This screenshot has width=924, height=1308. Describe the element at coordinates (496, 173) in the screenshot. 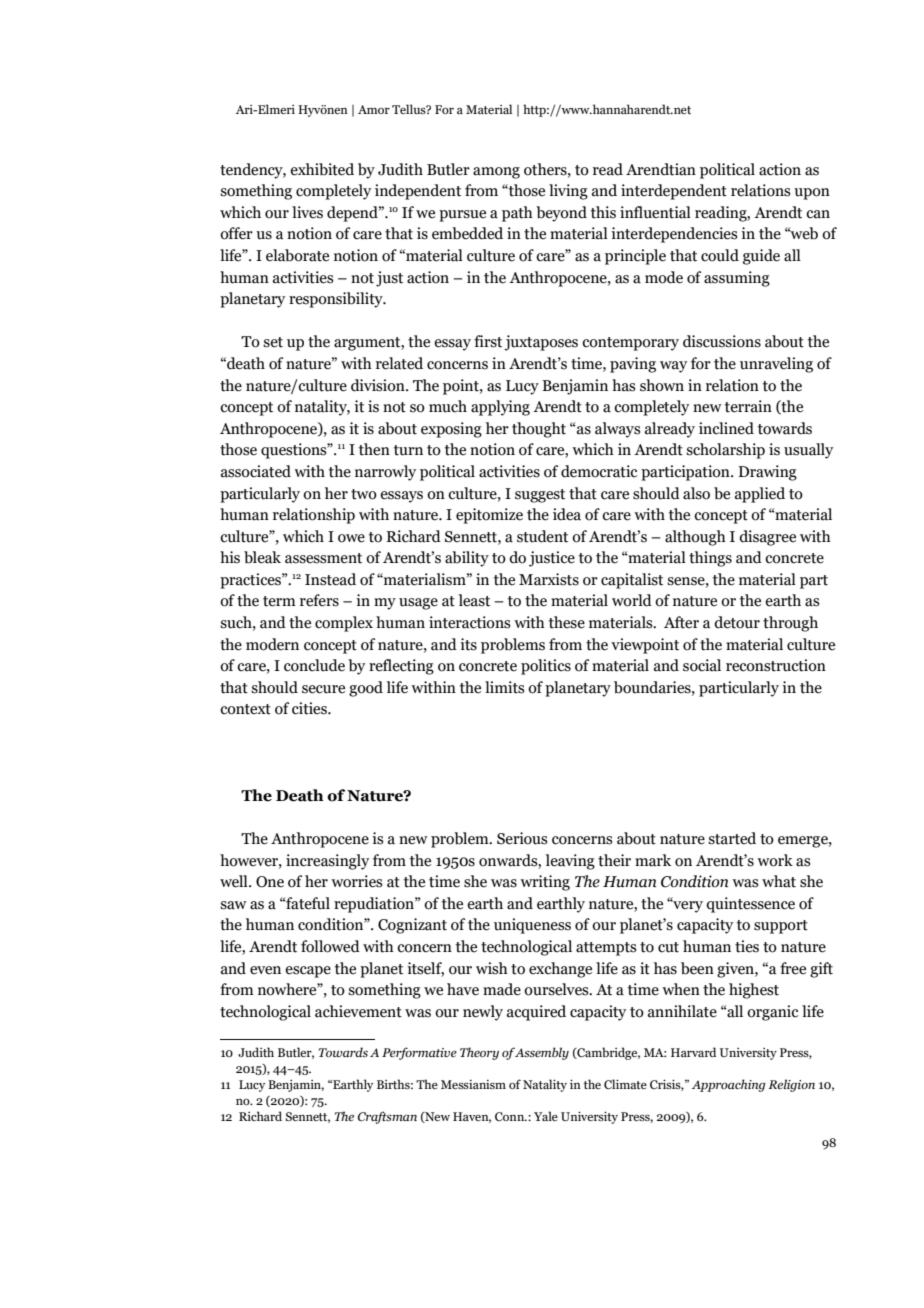

I see `among` at that location.
